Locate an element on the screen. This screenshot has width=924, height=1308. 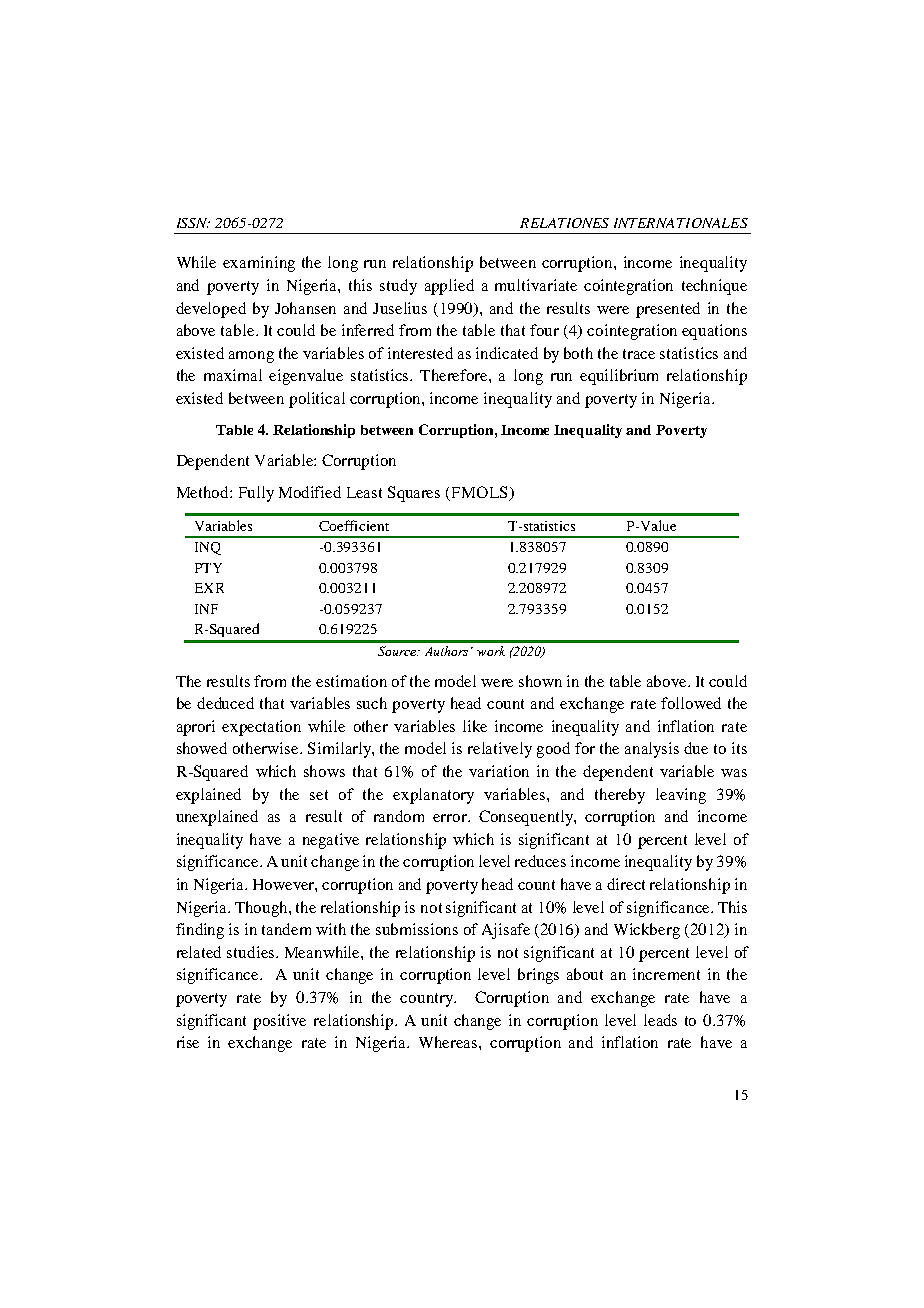
followed is located at coordinates (691, 703).
